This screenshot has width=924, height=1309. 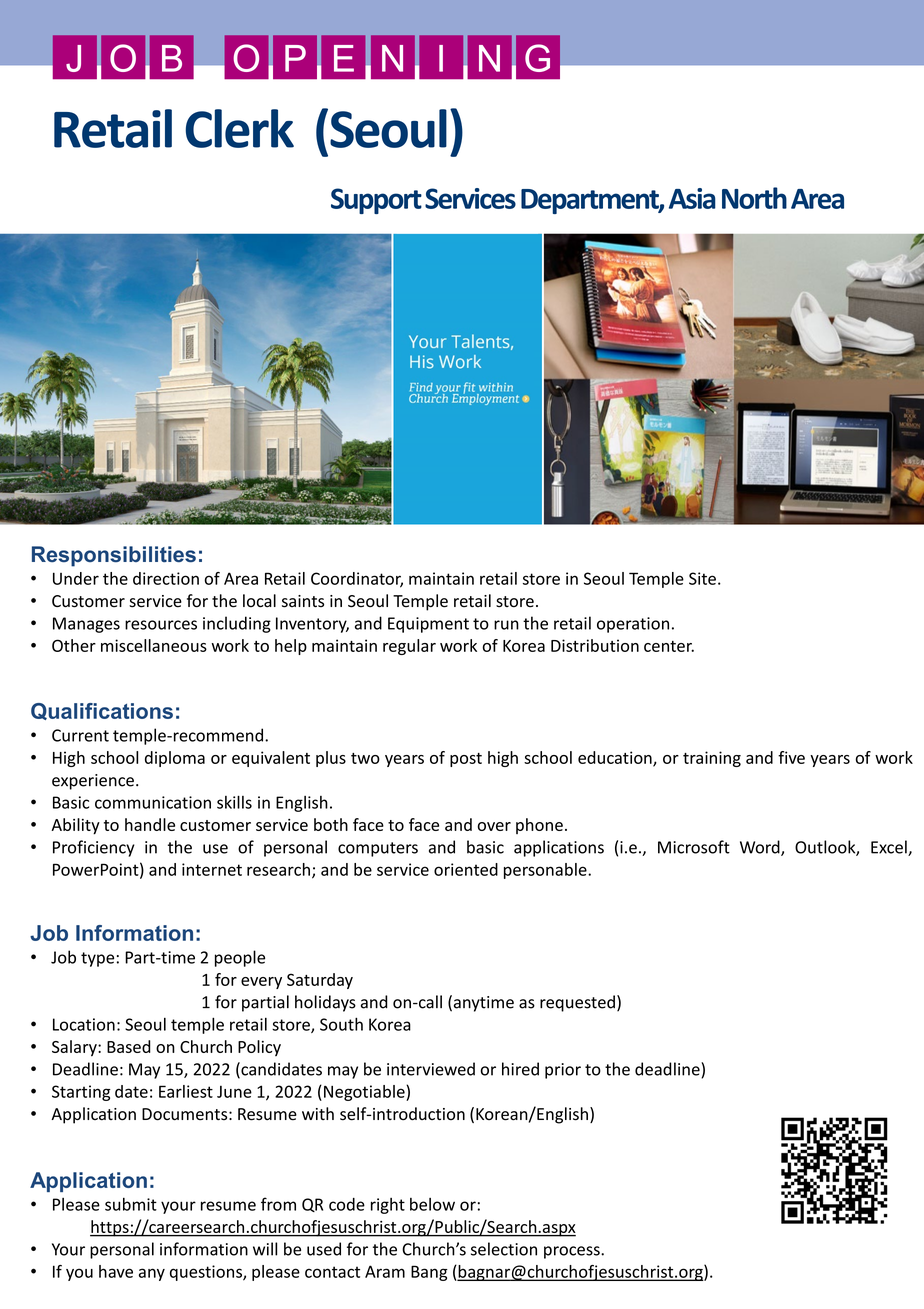 I want to click on oriented, so click(x=466, y=869).
